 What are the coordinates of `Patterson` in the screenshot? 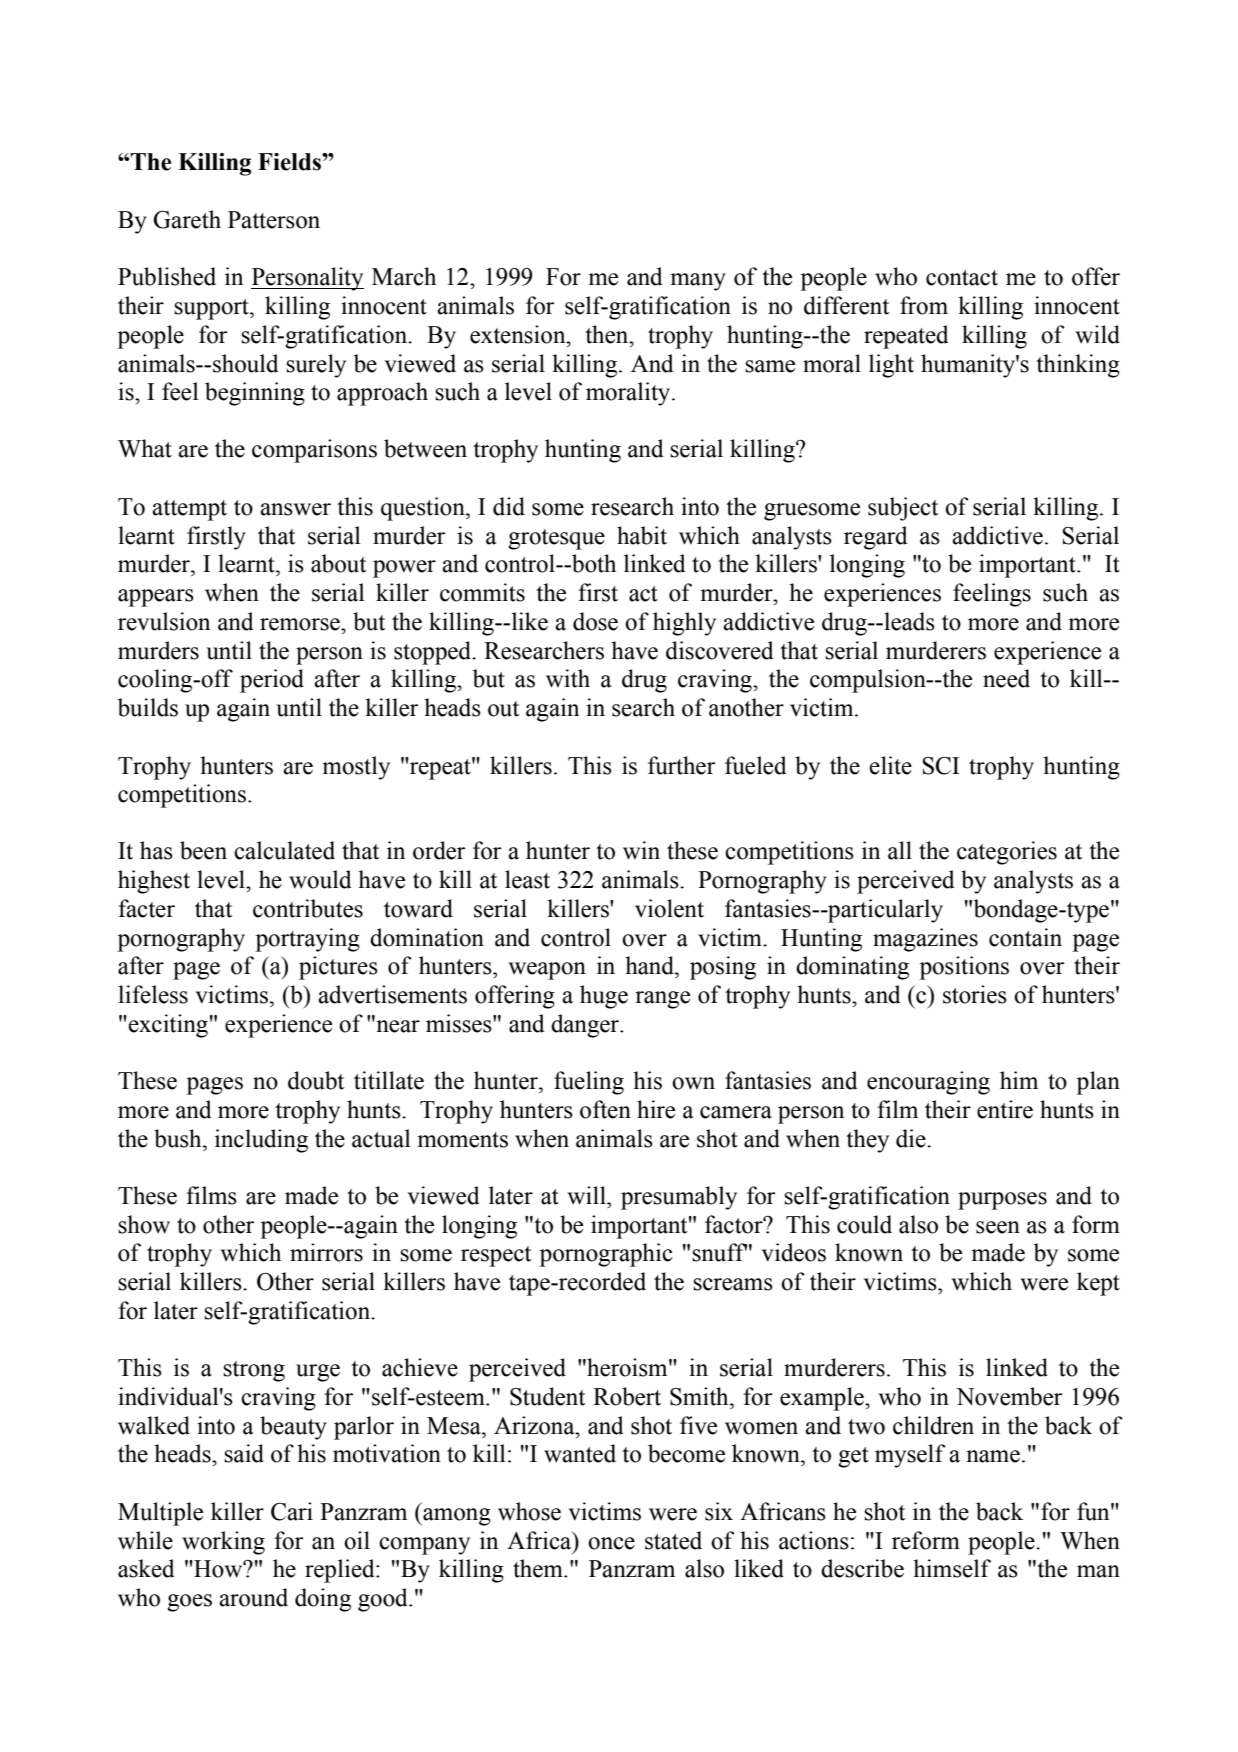 It's located at (274, 220).
